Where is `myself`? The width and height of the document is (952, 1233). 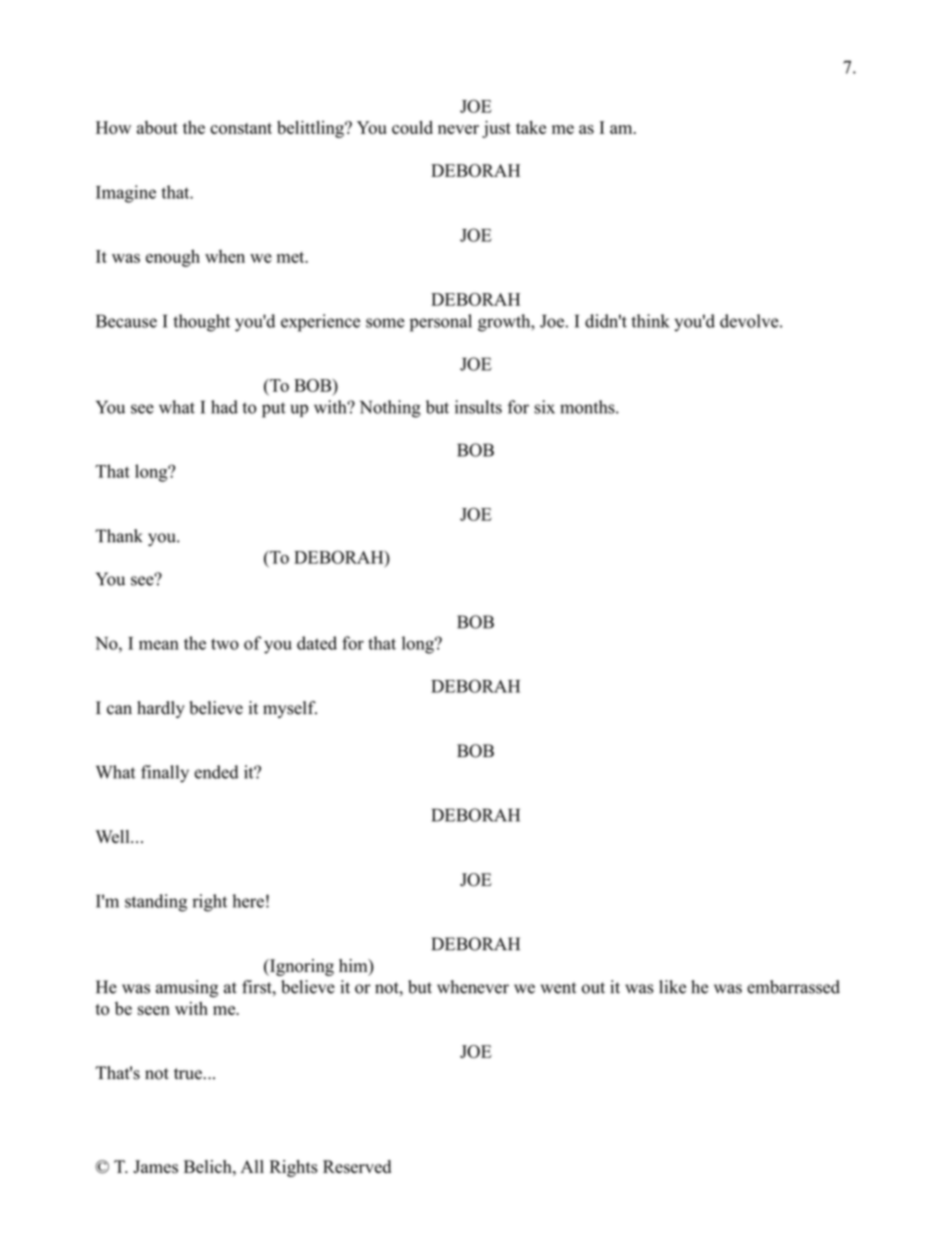
myself is located at coordinates (290, 709).
